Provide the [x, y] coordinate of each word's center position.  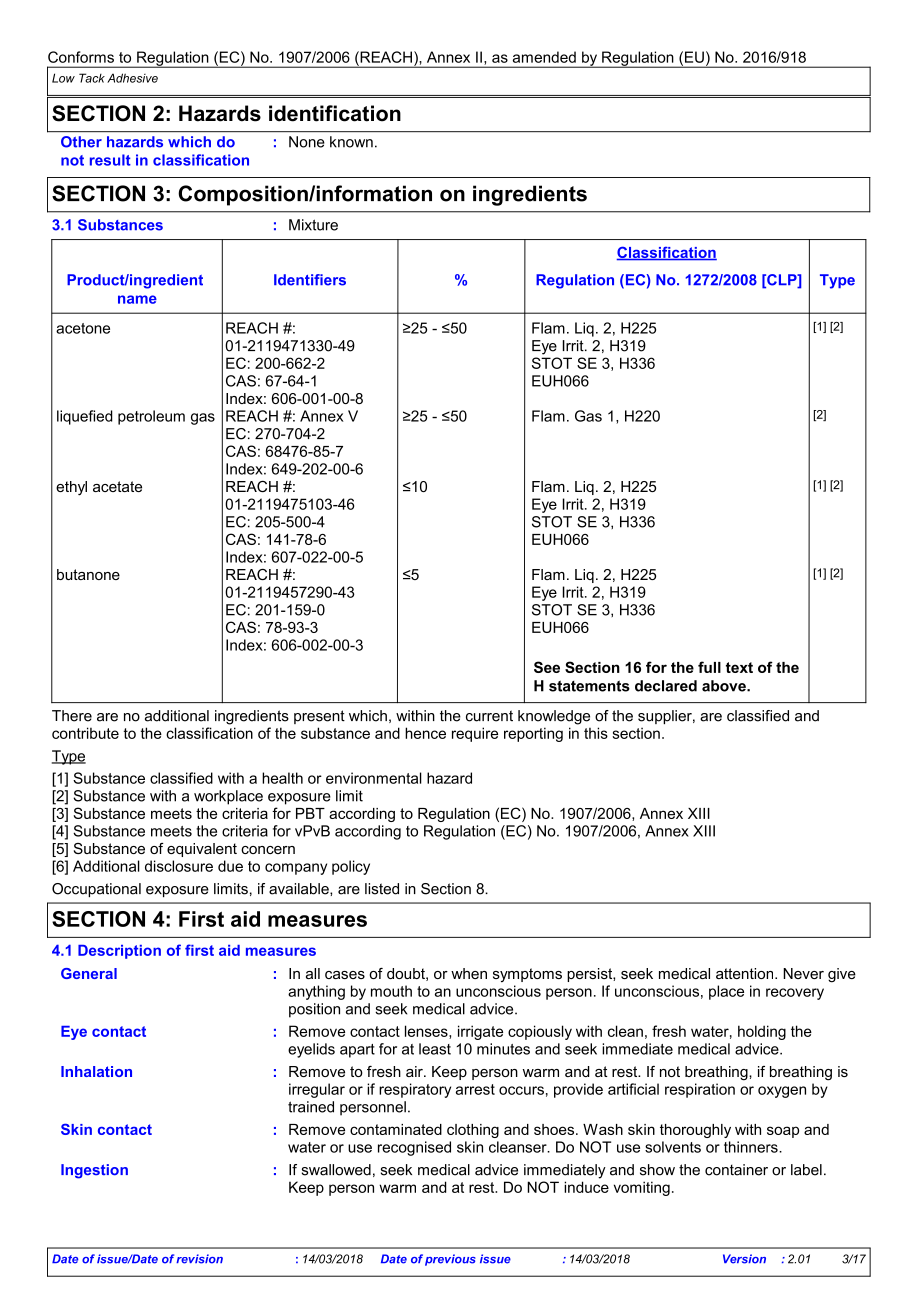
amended [544, 57]
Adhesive [132, 78]
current [489, 716]
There [72, 716]
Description [119, 952]
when [469, 973]
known [351, 142]
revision [199, 1259]
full [709, 667]
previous [450, 1260]
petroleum [151, 417]
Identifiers [310, 280]
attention [746, 973]
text [739, 667]
